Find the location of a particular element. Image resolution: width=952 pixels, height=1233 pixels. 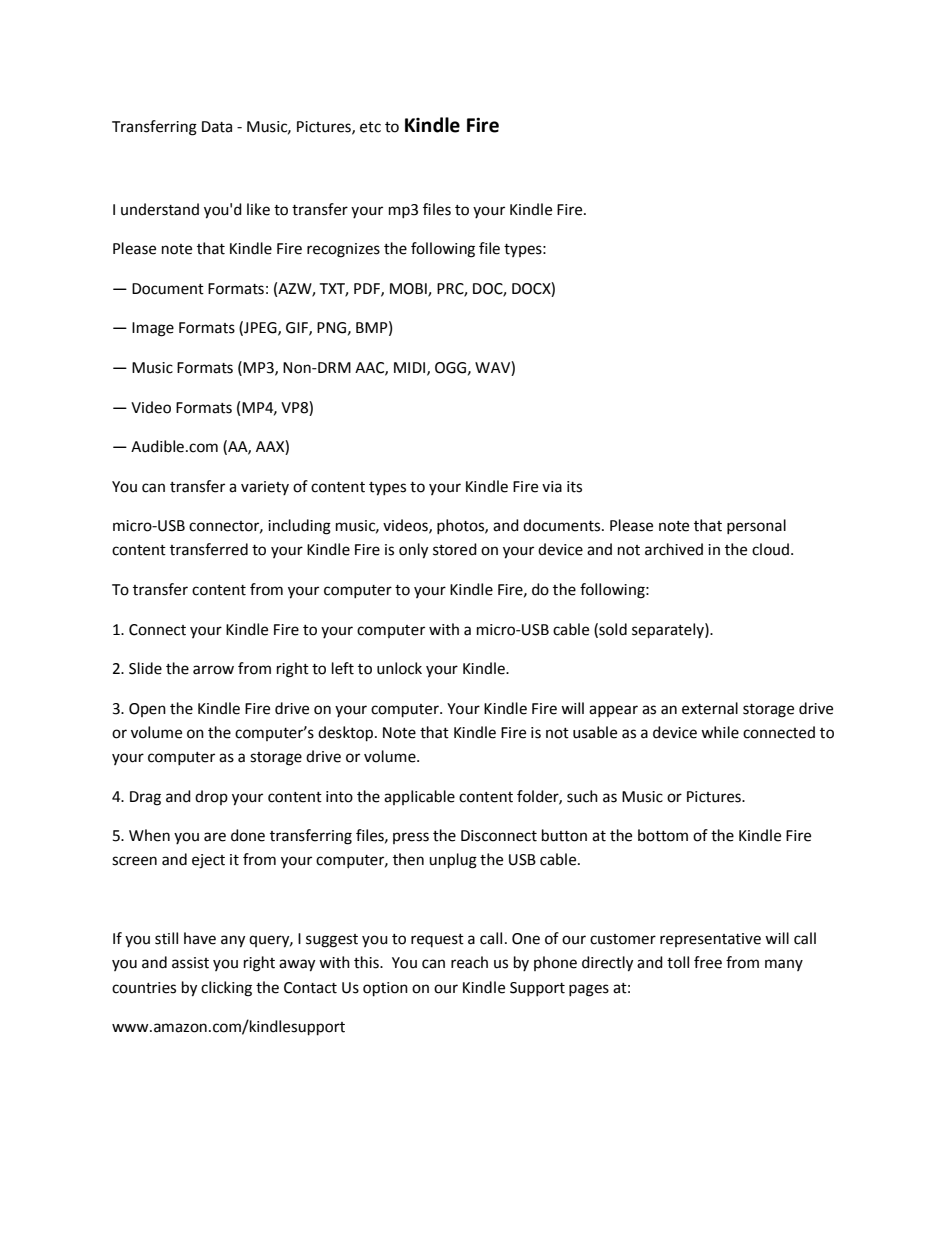

archived is located at coordinates (674, 549).
